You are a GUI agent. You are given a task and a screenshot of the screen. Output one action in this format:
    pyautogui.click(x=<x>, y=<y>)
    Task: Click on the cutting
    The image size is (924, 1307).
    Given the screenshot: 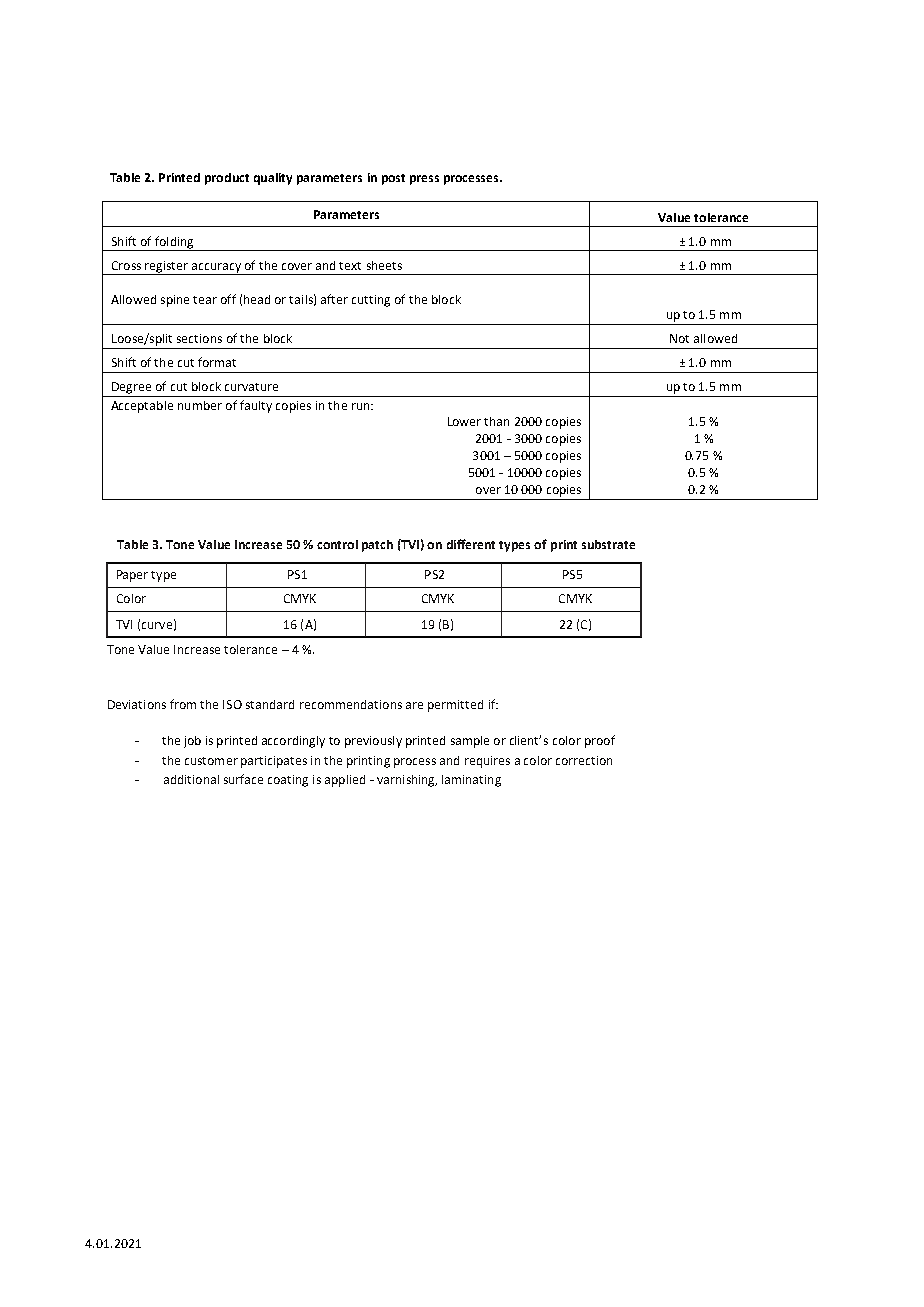 What is the action you would take?
    pyautogui.click(x=371, y=301)
